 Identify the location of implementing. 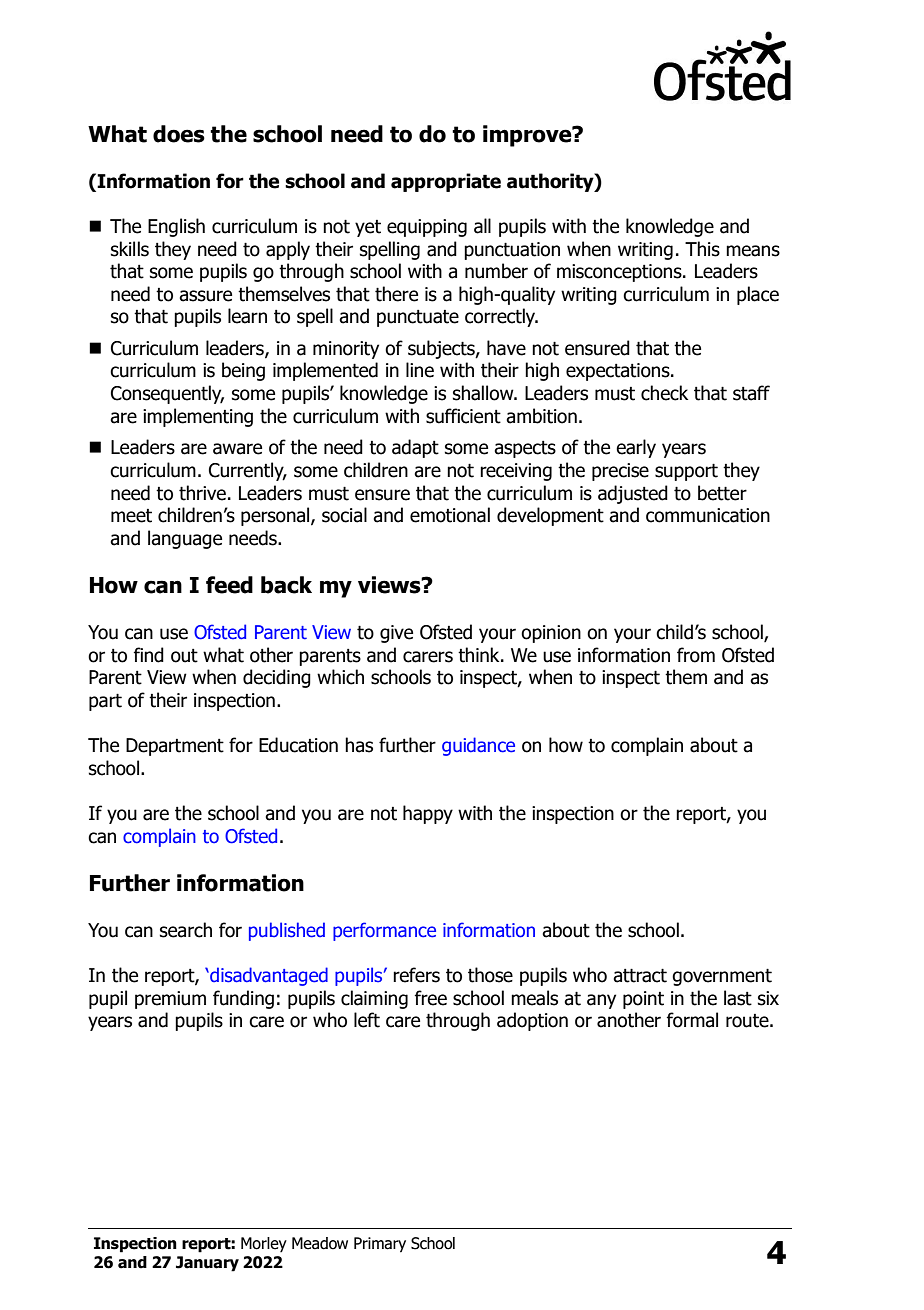
(198, 417).
